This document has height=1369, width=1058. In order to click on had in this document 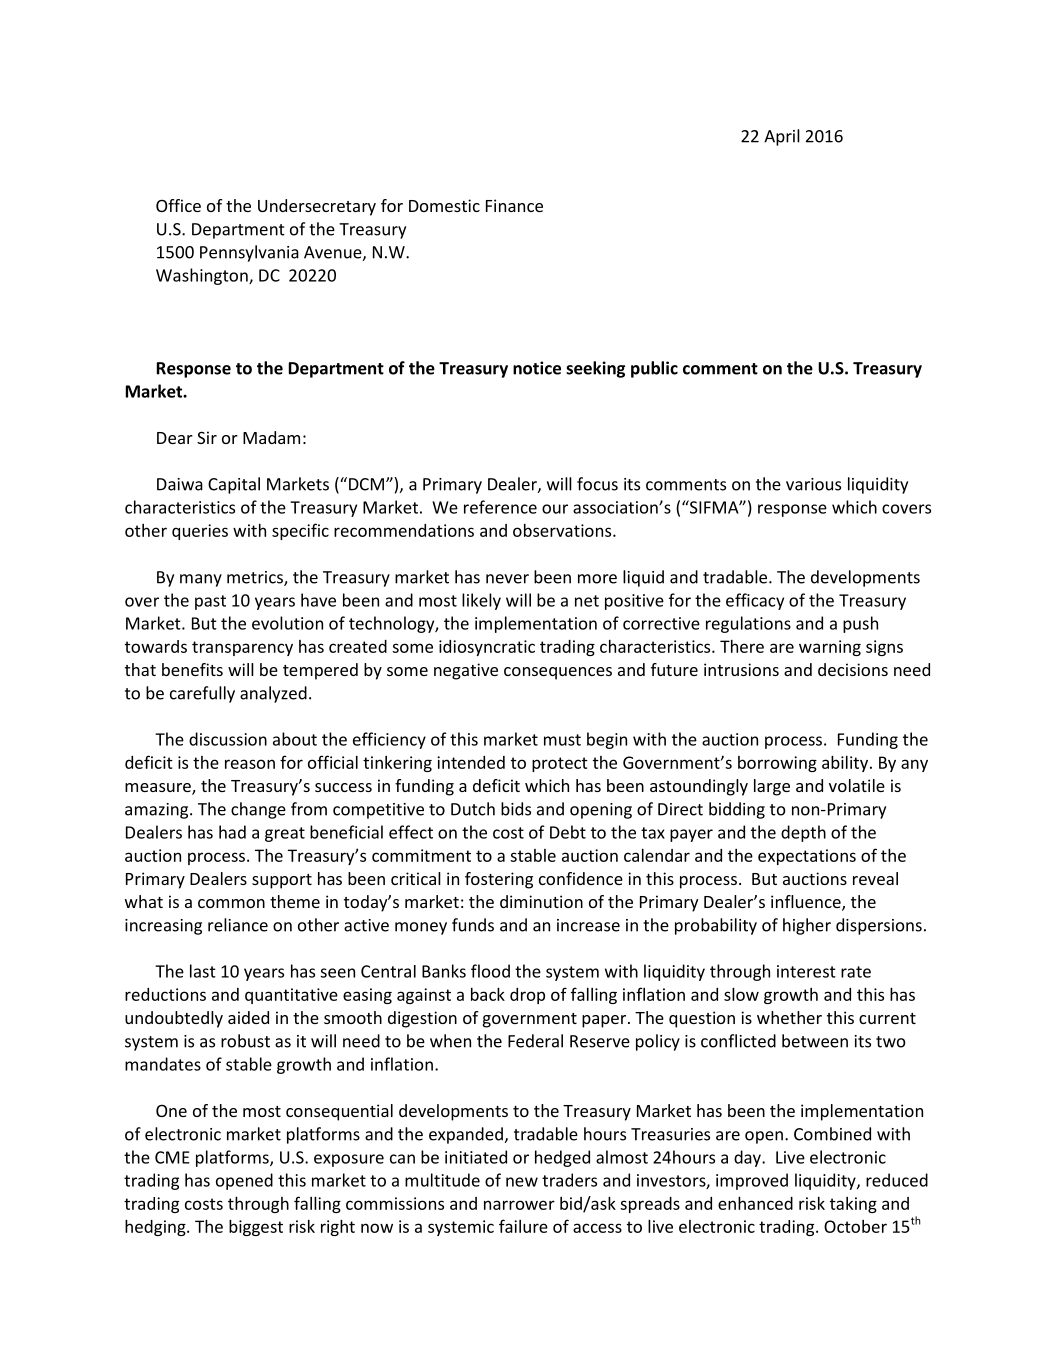, I will do `click(232, 832)`.
